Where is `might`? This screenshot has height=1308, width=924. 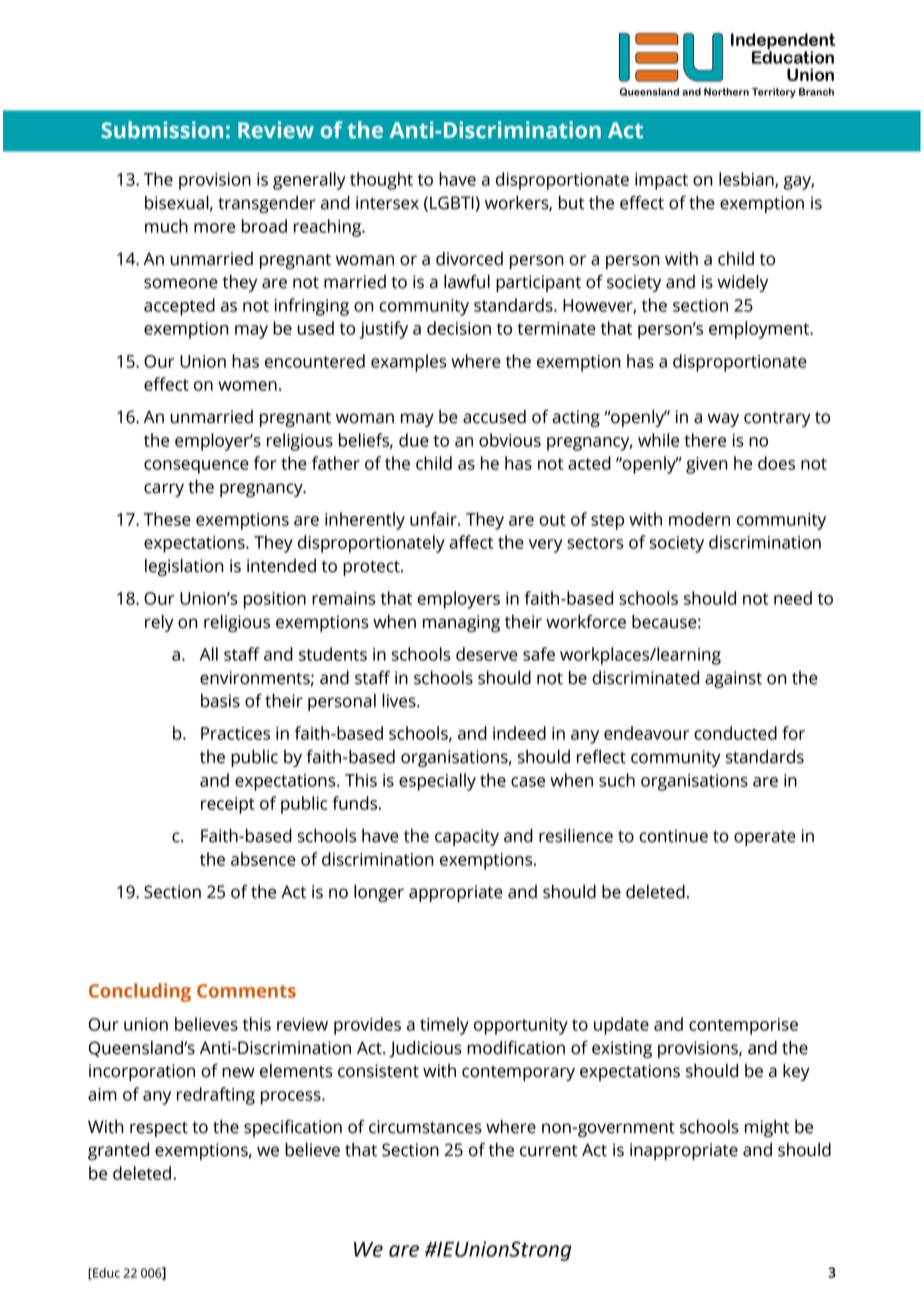 might is located at coordinates (767, 1128).
